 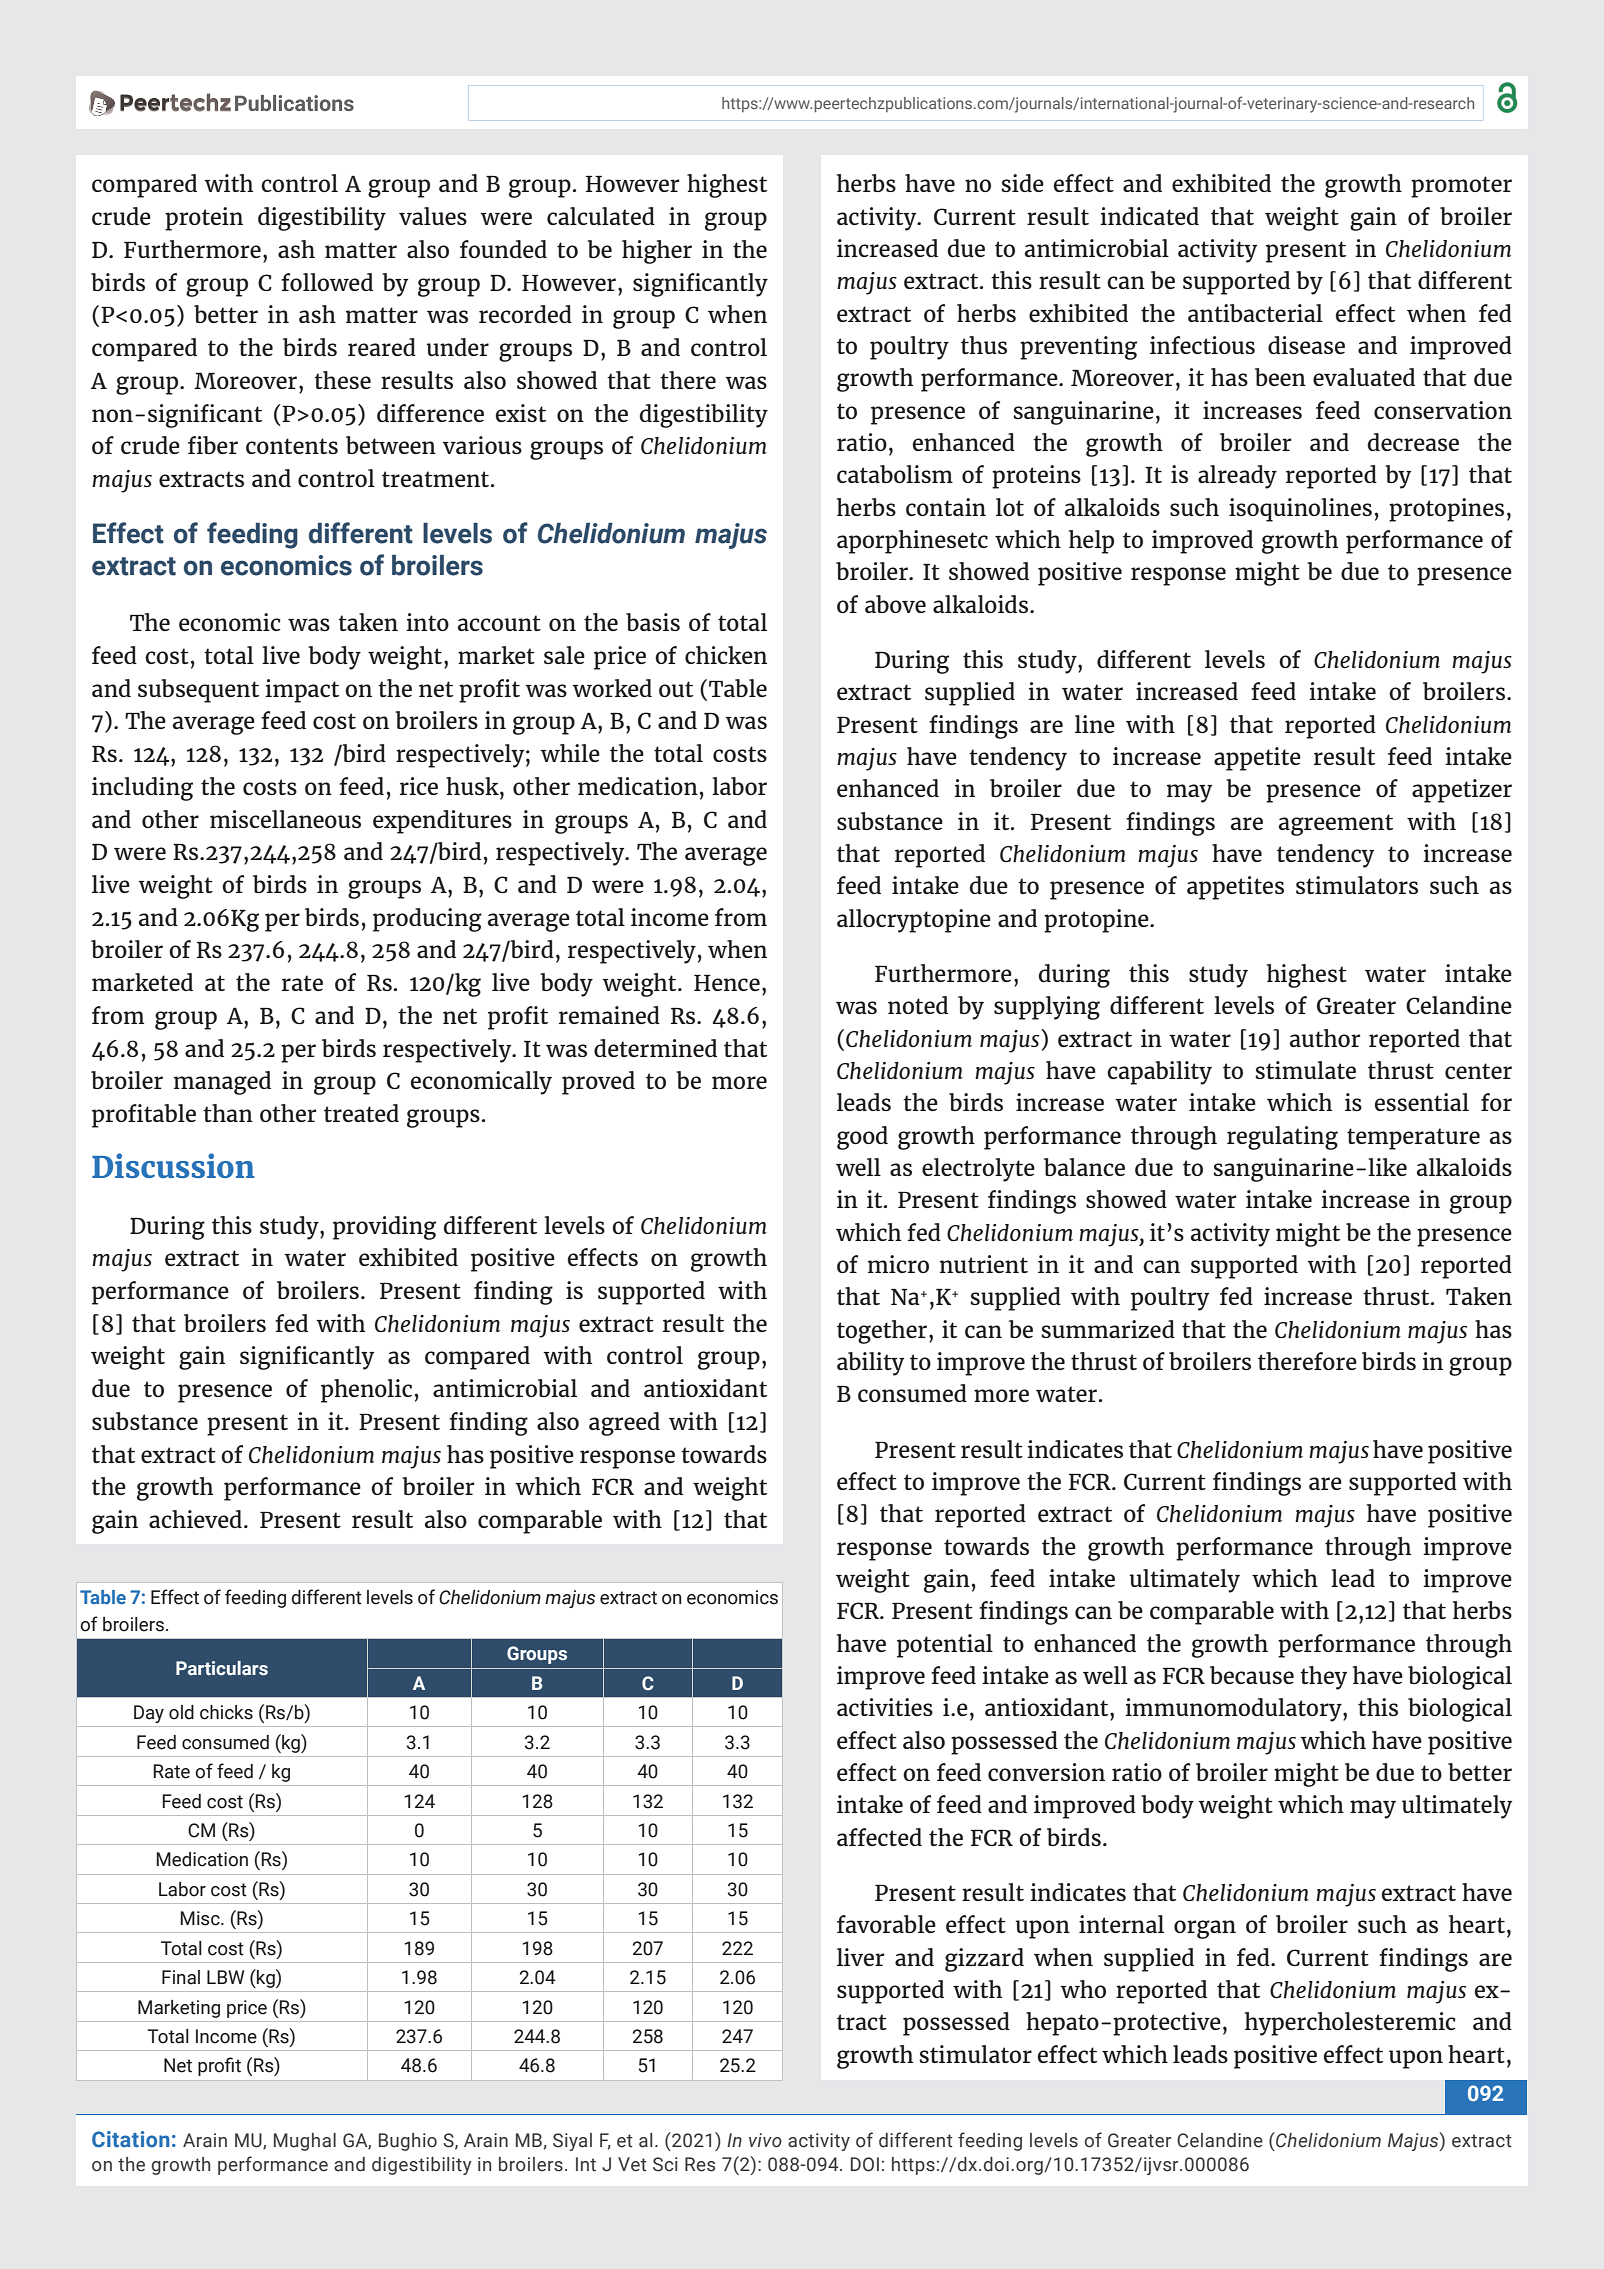 I want to click on vivo, so click(x=765, y=2140).
